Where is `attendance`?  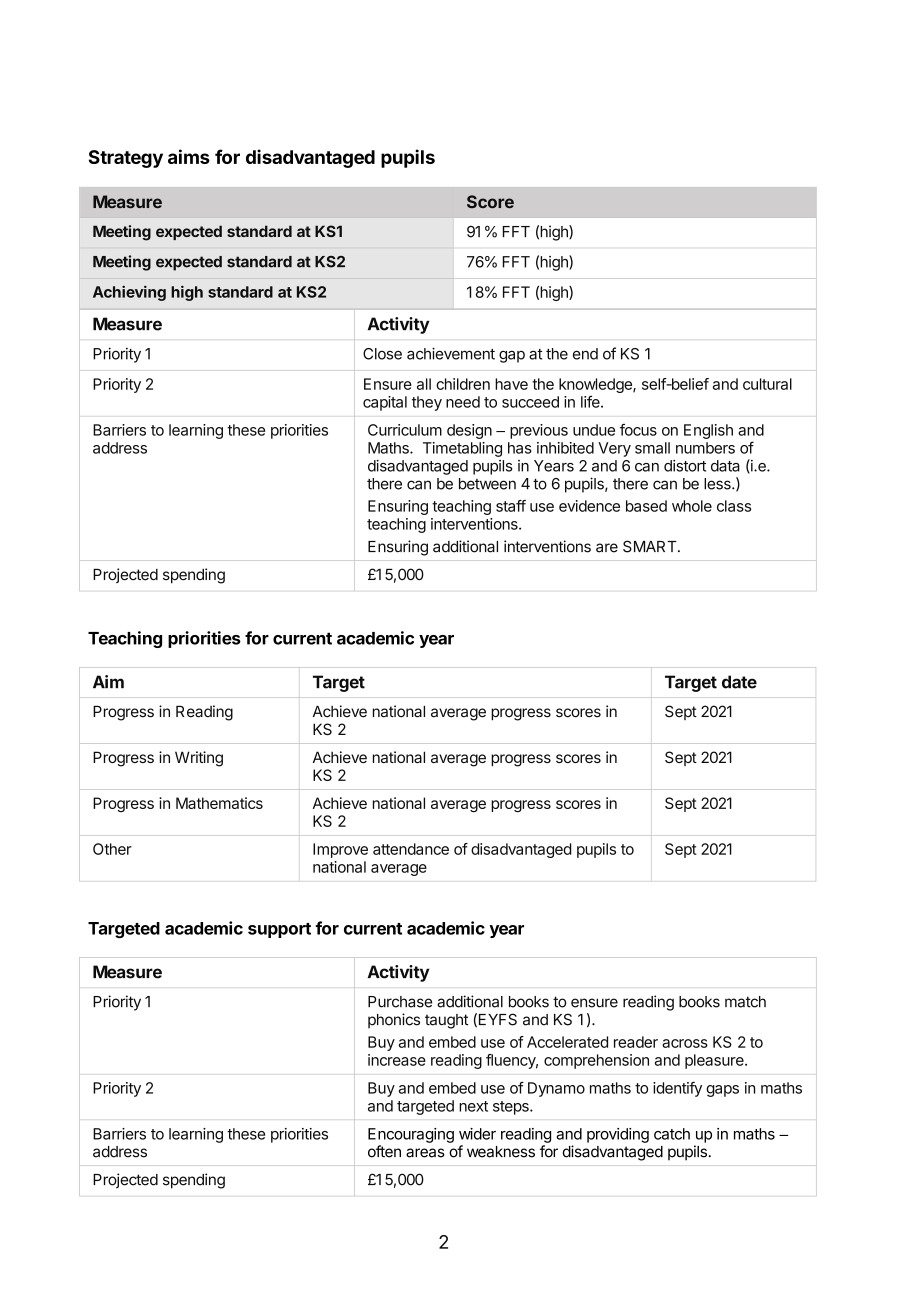
attendance is located at coordinates (411, 849).
